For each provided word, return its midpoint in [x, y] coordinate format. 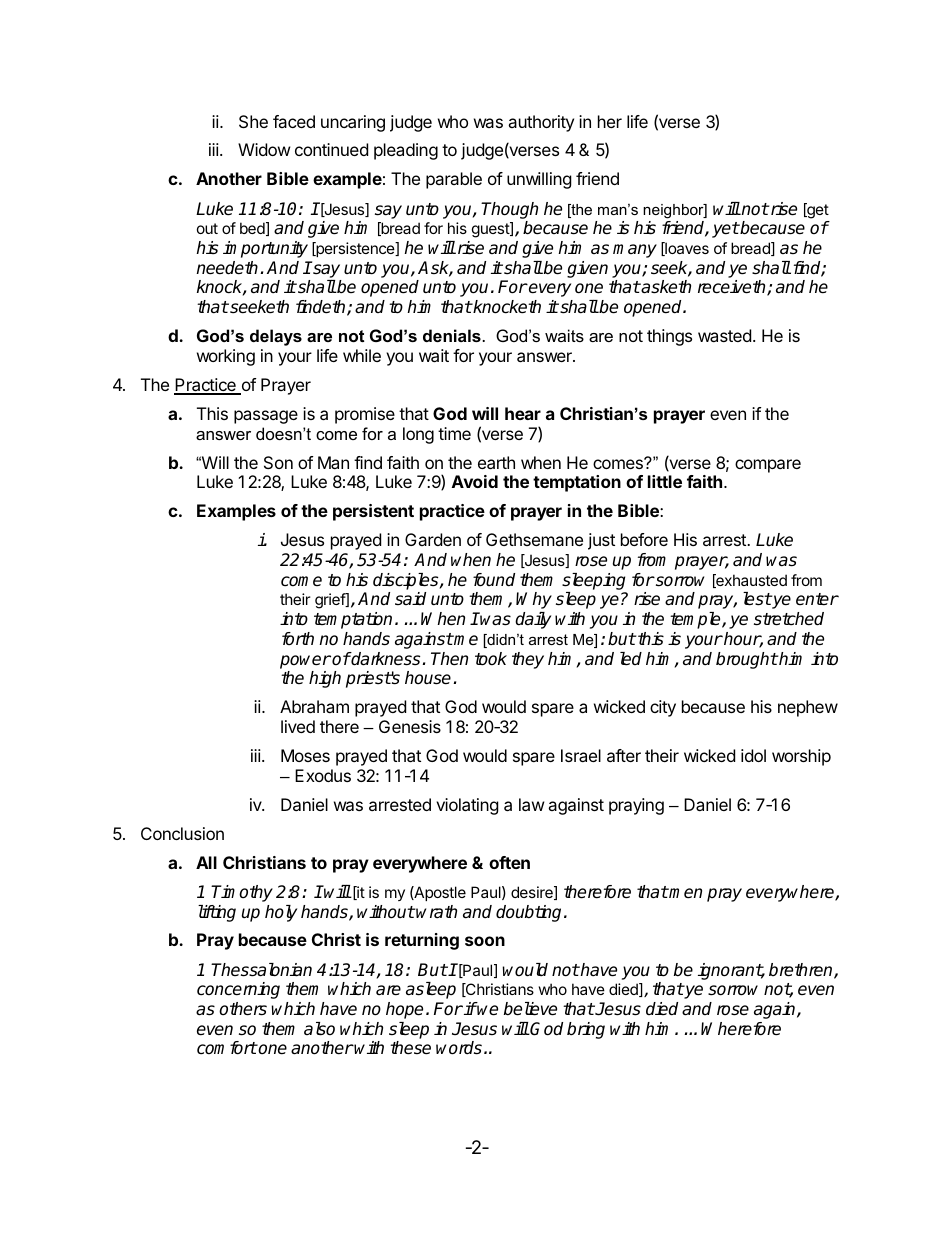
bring [586, 1030]
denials [453, 335]
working [226, 357]
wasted [724, 335]
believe [530, 1009]
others [243, 1009]
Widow [264, 149]
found [494, 580]
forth [298, 638]
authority [541, 123]
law [532, 804]
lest [757, 599]
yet [725, 230]
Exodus [323, 775]
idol [753, 755]
